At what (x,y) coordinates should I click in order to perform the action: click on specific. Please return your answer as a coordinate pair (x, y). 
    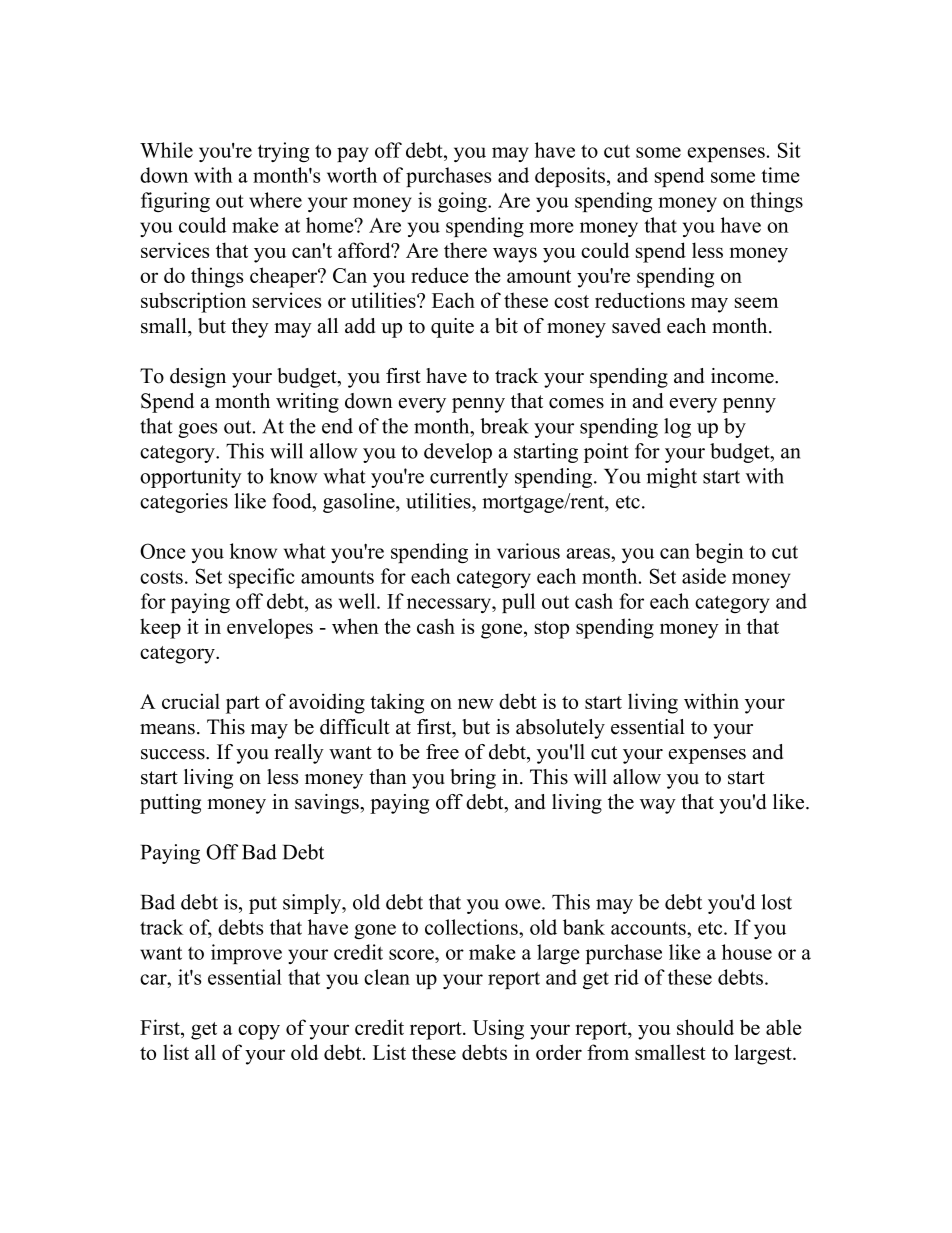
    Looking at the image, I should click on (262, 578).
